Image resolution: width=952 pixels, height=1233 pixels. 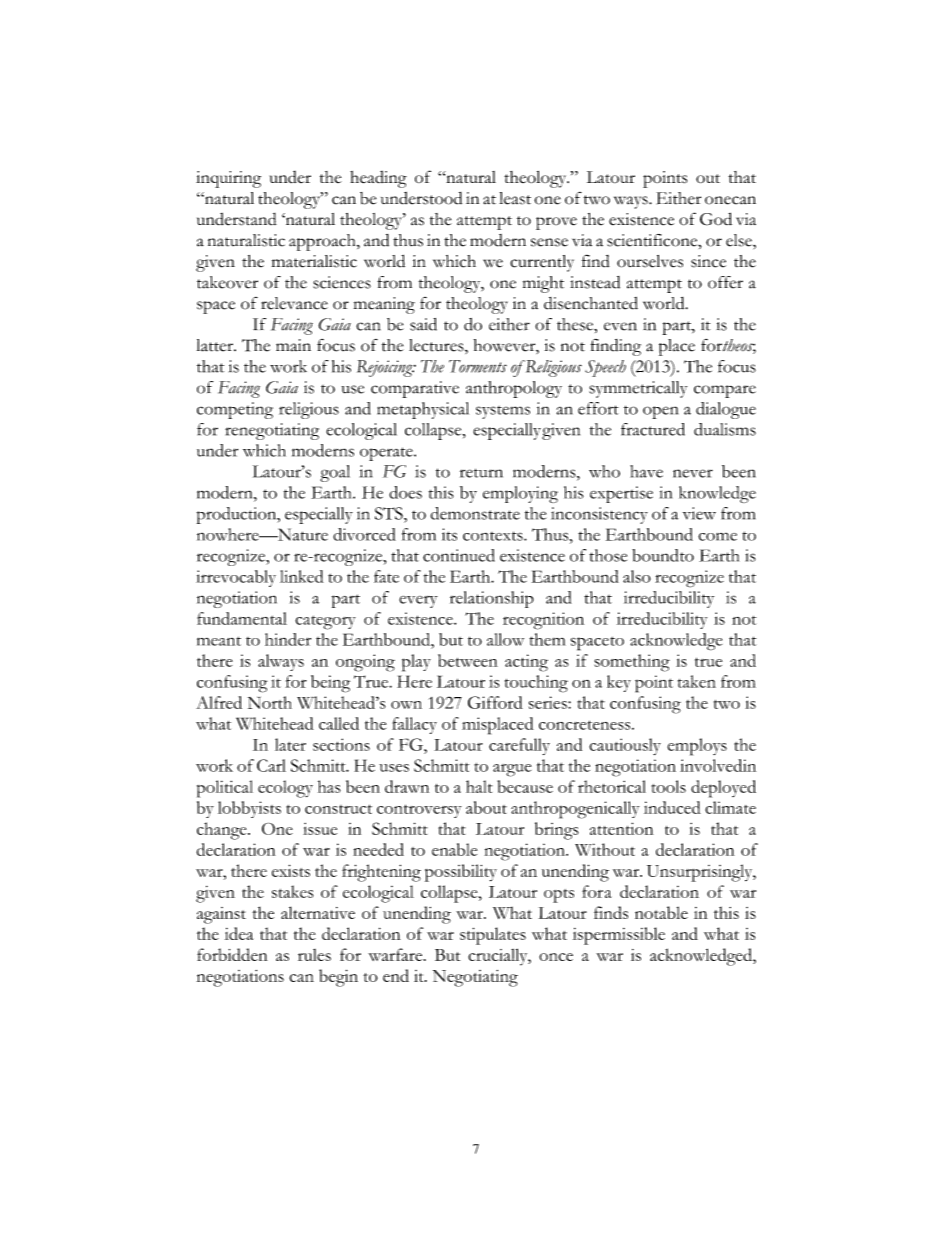 I want to click on inquiring, so click(x=228, y=179).
